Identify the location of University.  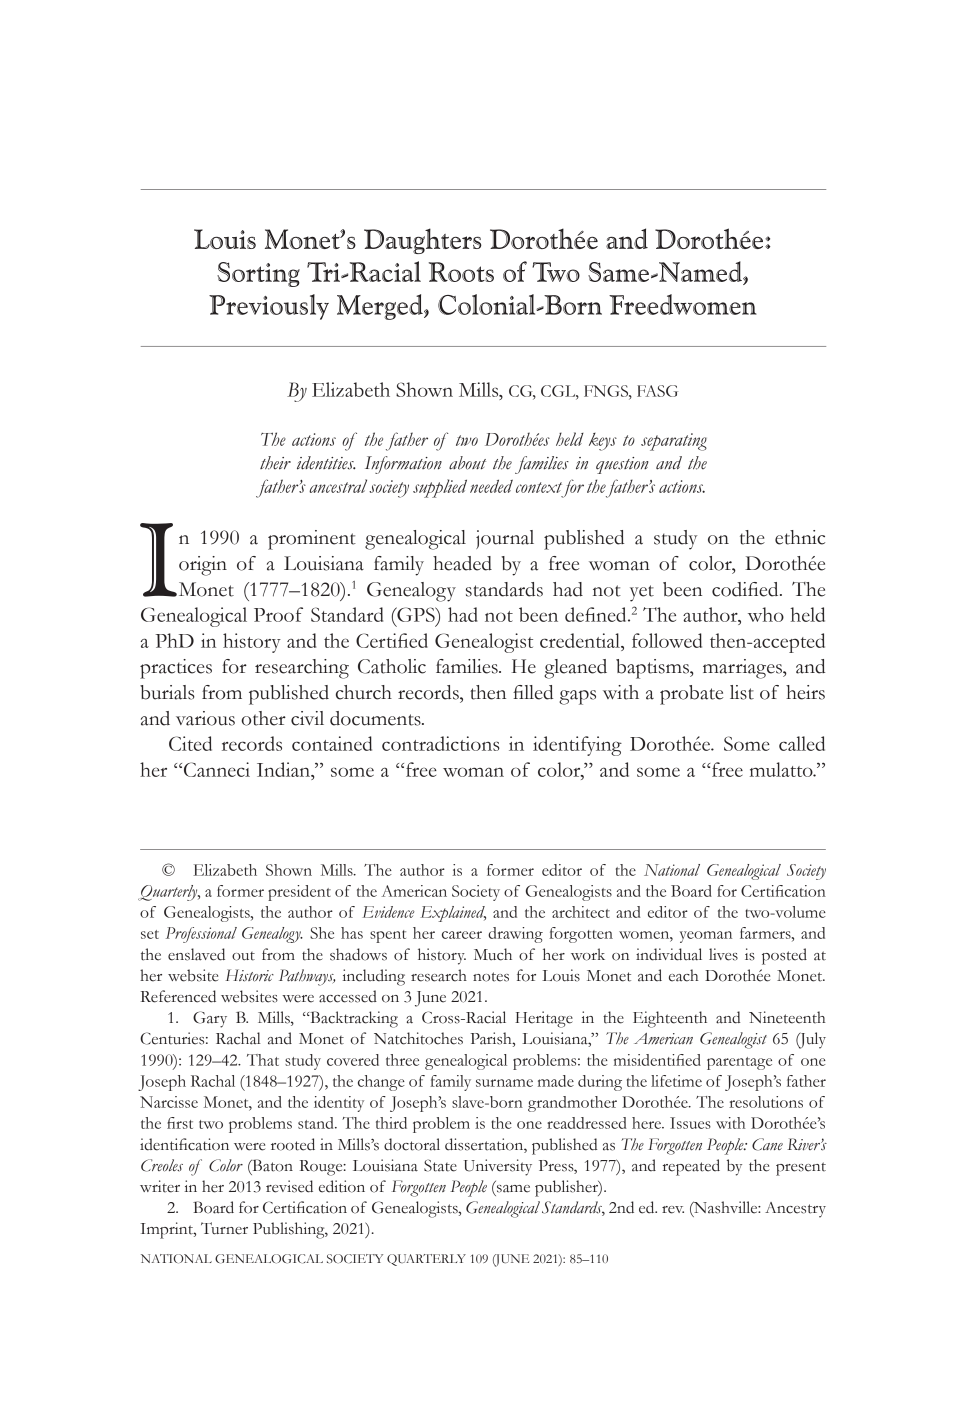
(498, 1167).
